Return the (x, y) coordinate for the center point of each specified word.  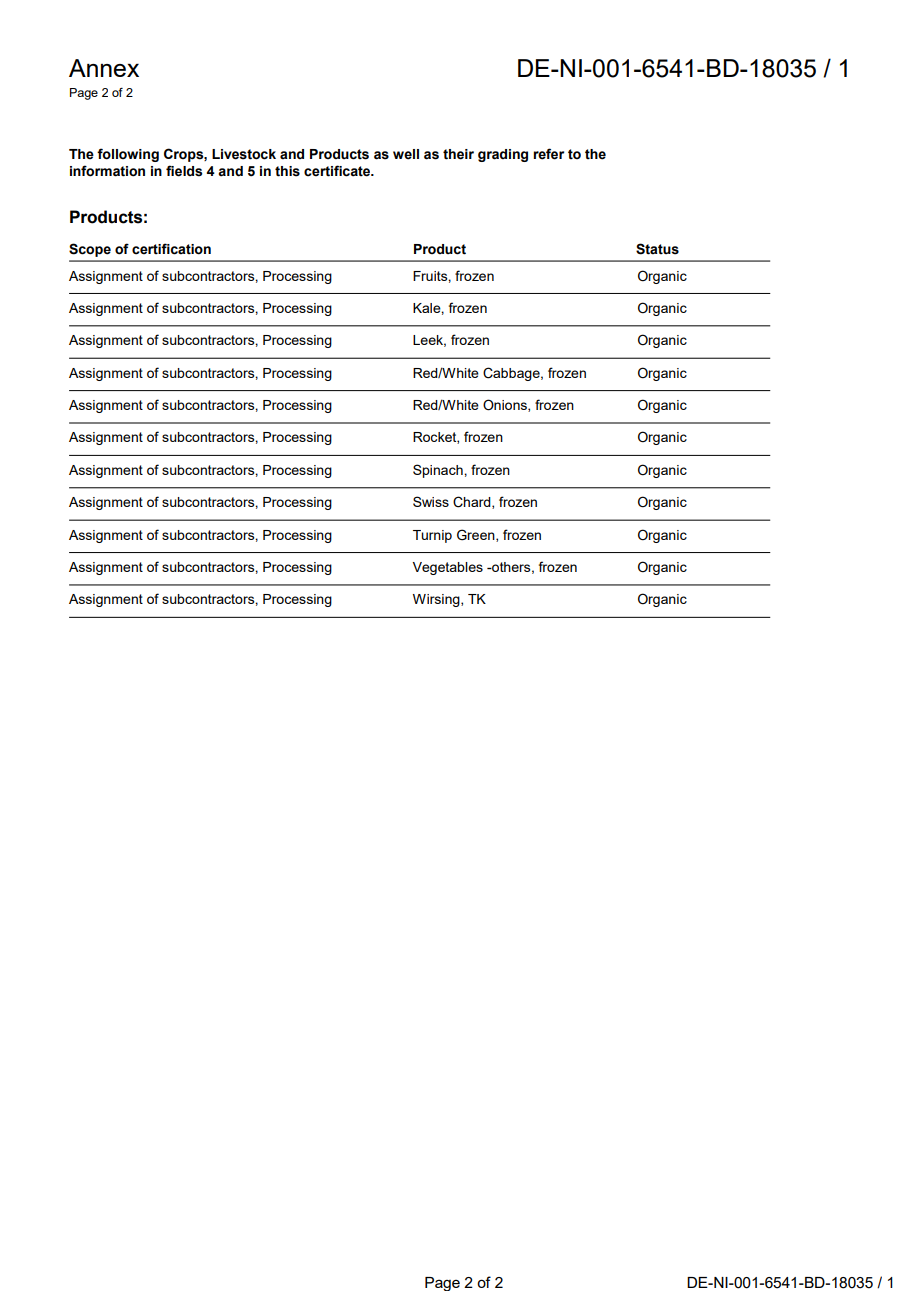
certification (171, 249)
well (406, 154)
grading (503, 155)
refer (548, 154)
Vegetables (448, 568)
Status (657, 249)
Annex (104, 68)
